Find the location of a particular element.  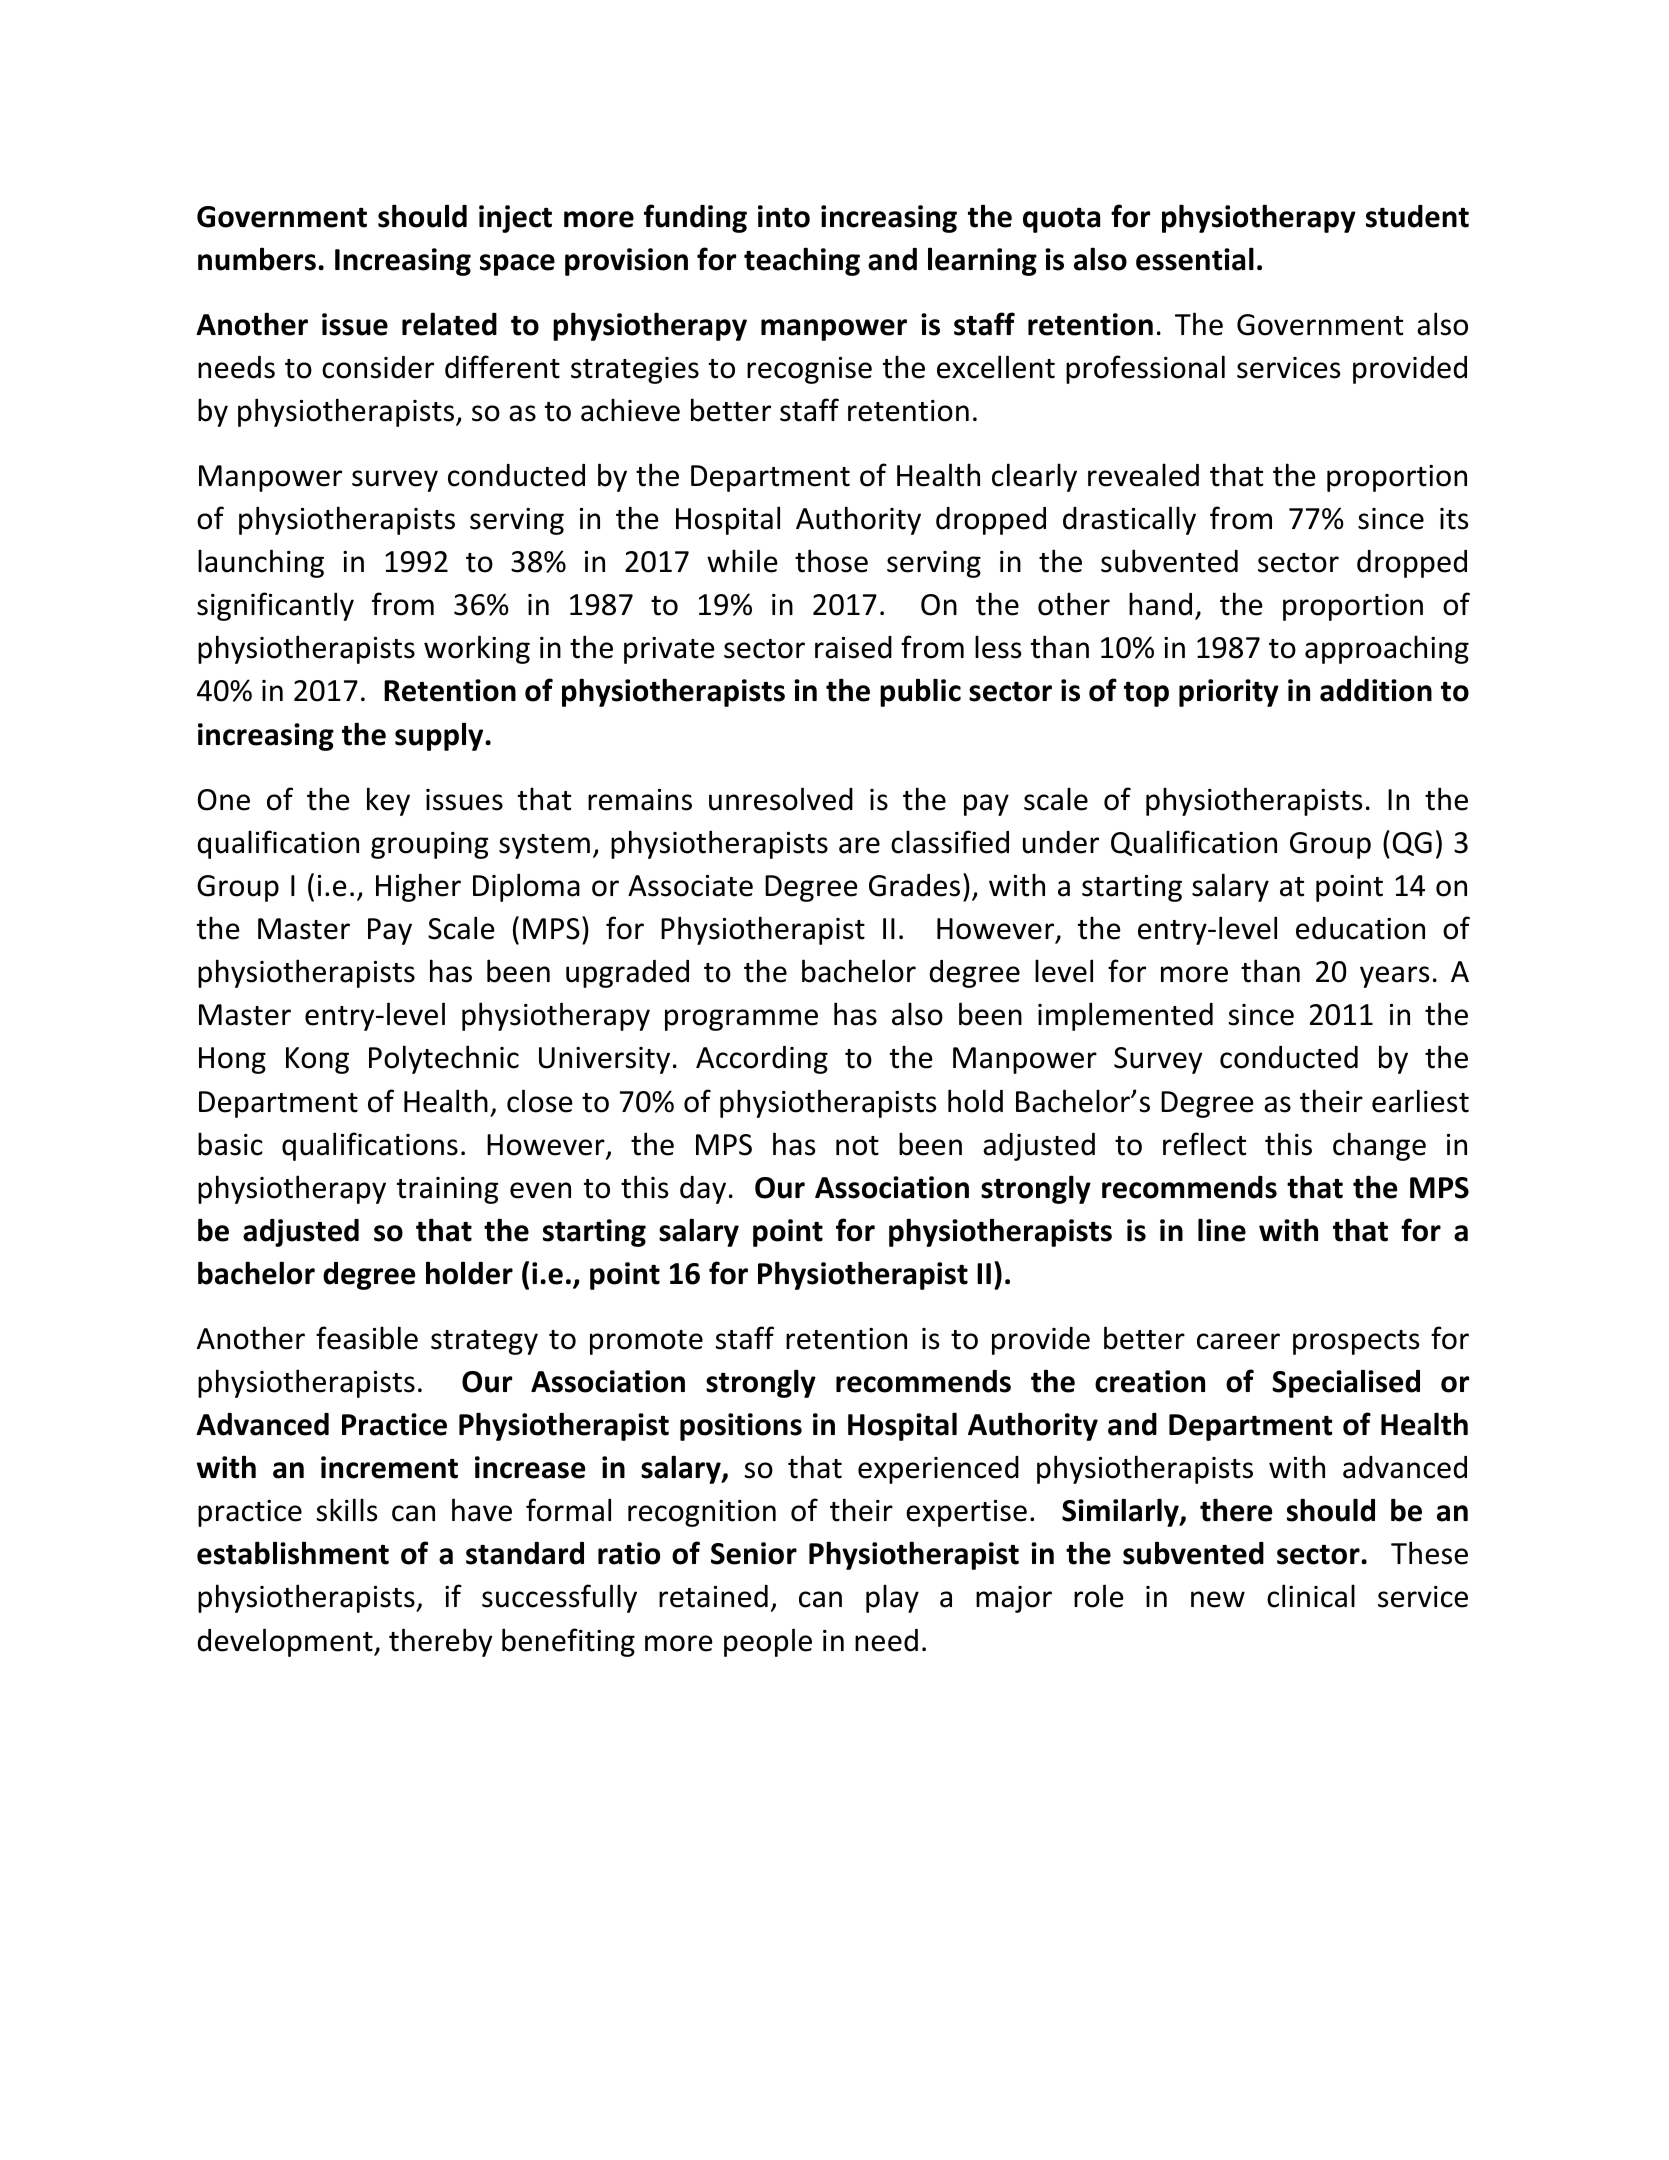

Higher is located at coordinates (418, 887).
